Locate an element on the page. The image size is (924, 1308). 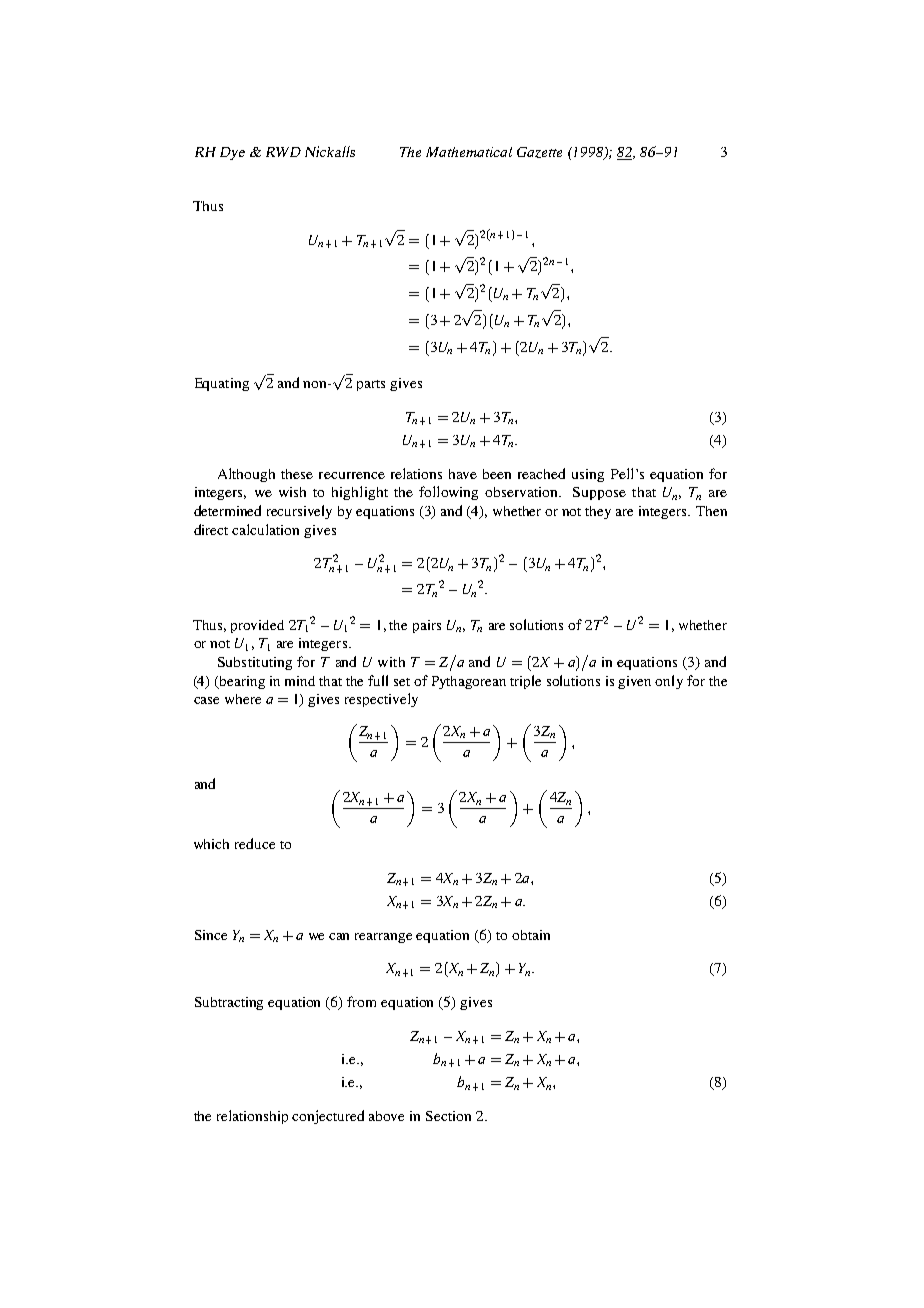
given is located at coordinates (634, 682).
